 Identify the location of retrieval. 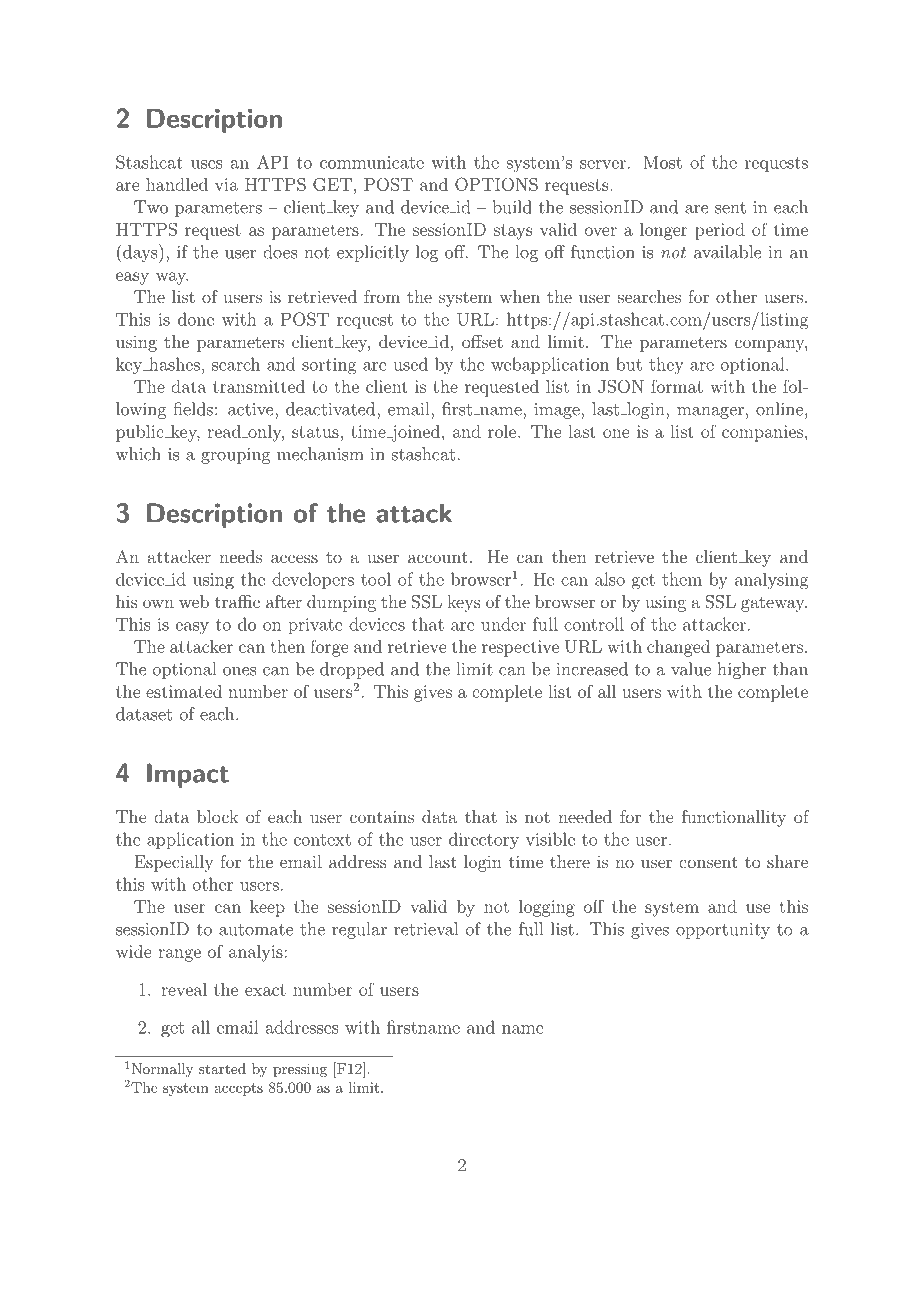
(426, 929).
